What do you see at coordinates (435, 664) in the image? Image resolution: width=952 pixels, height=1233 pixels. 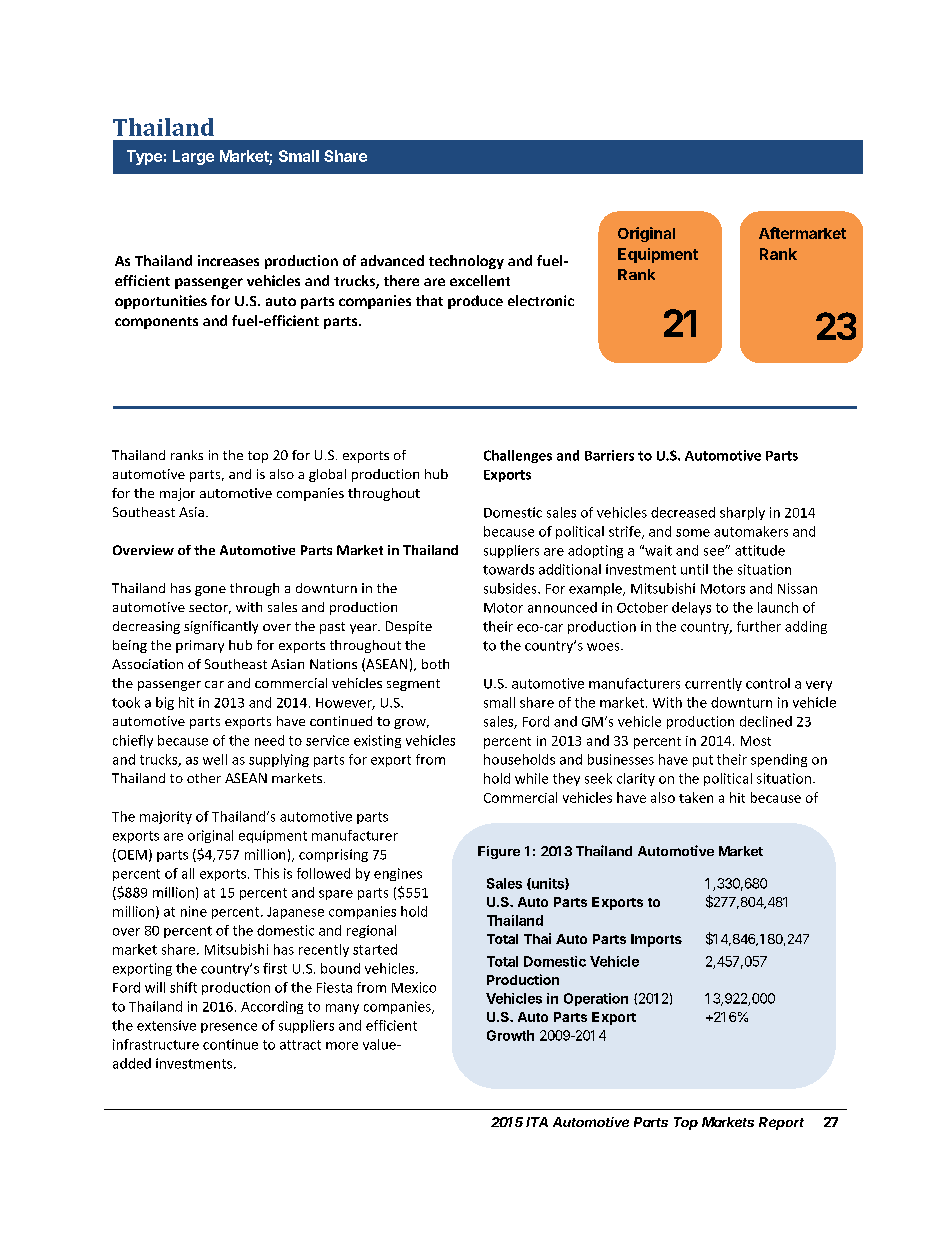 I see `both` at bounding box center [435, 664].
